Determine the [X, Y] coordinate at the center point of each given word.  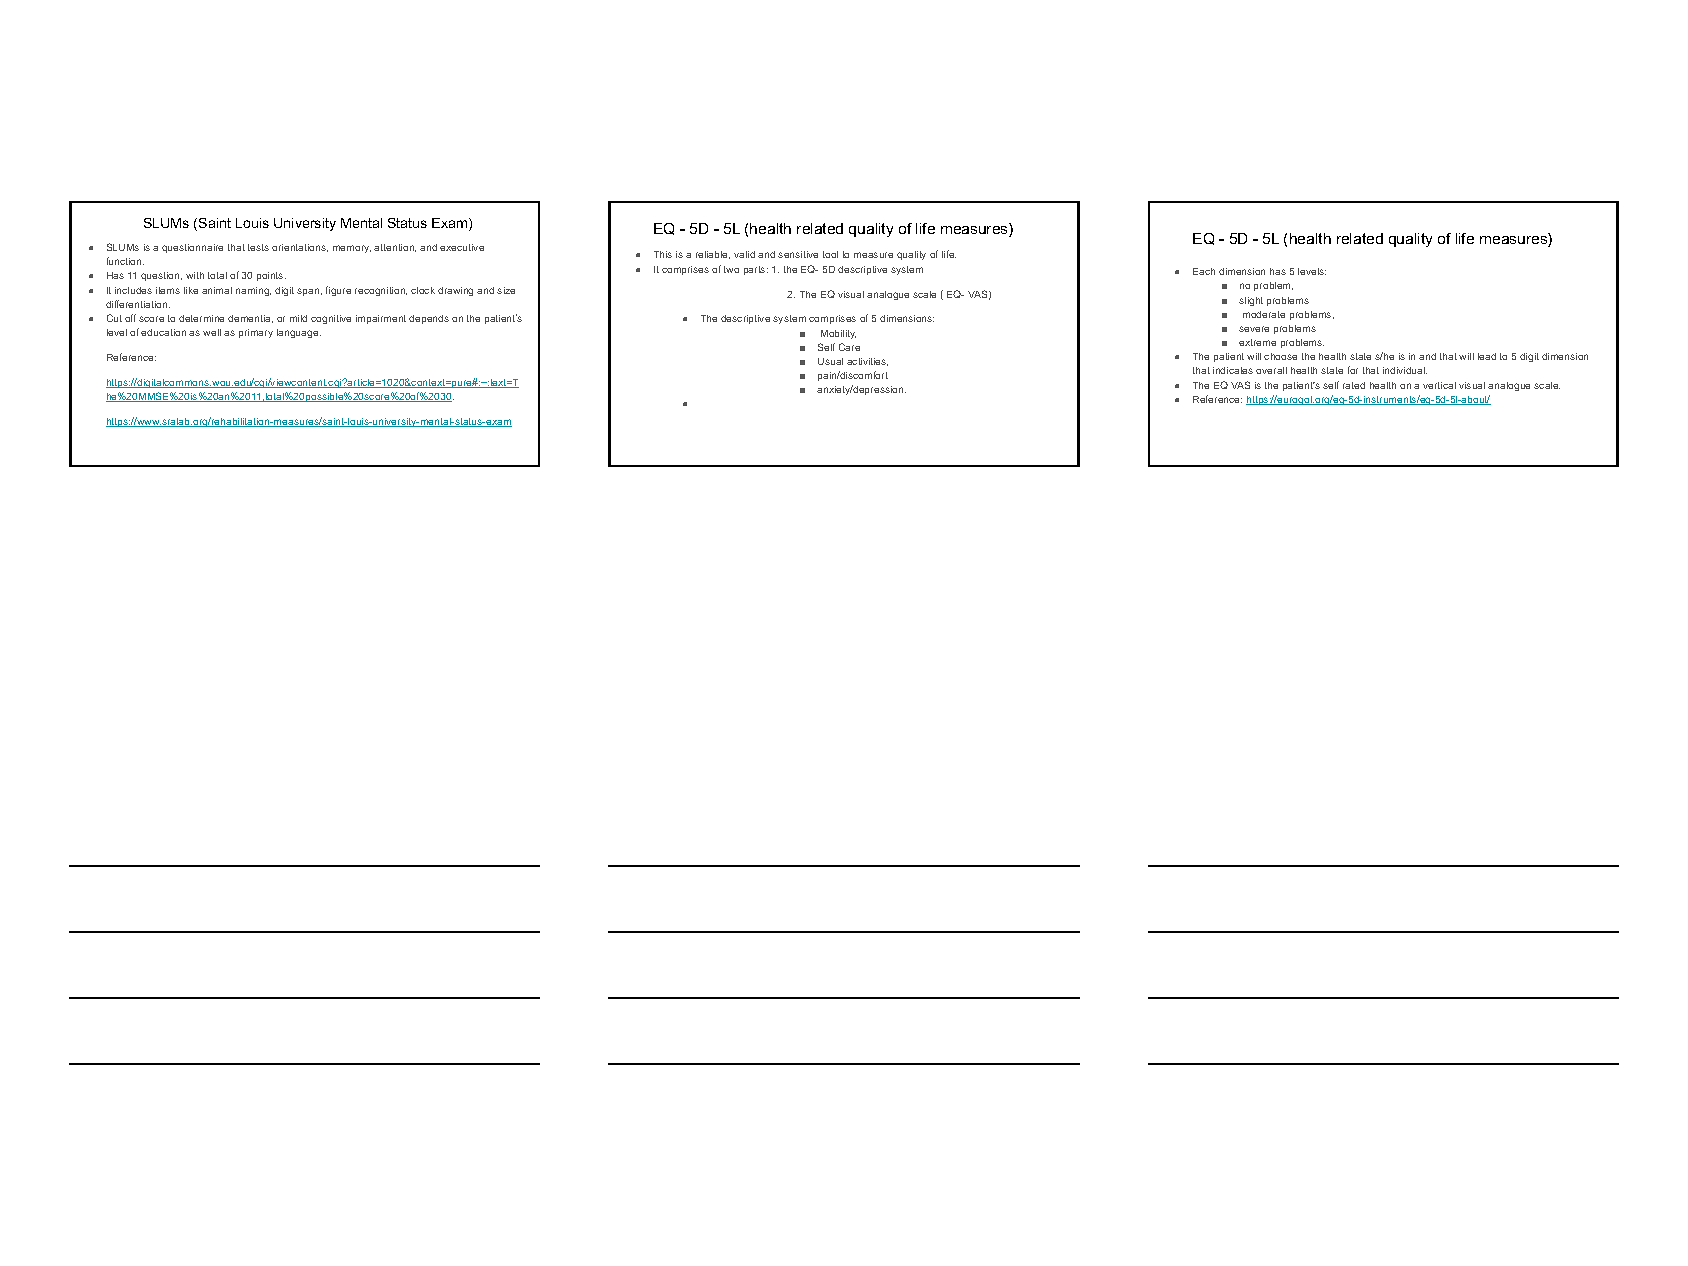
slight [1251, 301]
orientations [300, 248]
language [299, 333]
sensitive [798, 254]
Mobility [838, 334]
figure [338, 291]
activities [867, 362]
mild [298, 318]
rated [1354, 385]
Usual [830, 361]
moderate [1264, 314]
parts [756, 270]
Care [849, 347]
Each [1204, 271]
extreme [1257, 342]
